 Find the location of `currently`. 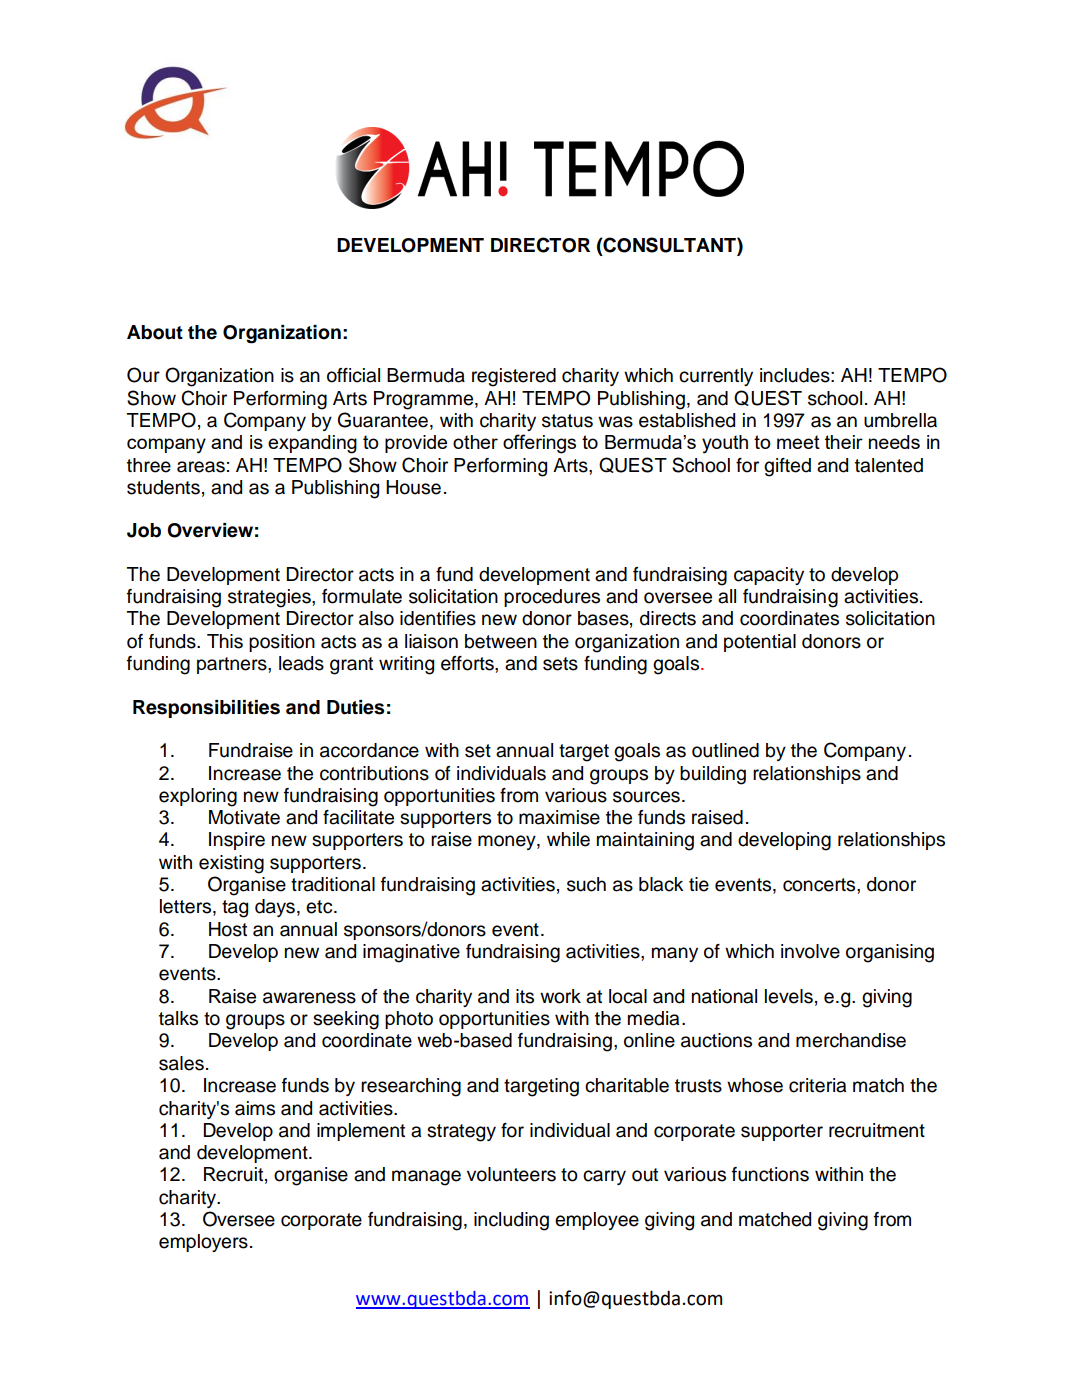

currently is located at coordinates (716, 377).
